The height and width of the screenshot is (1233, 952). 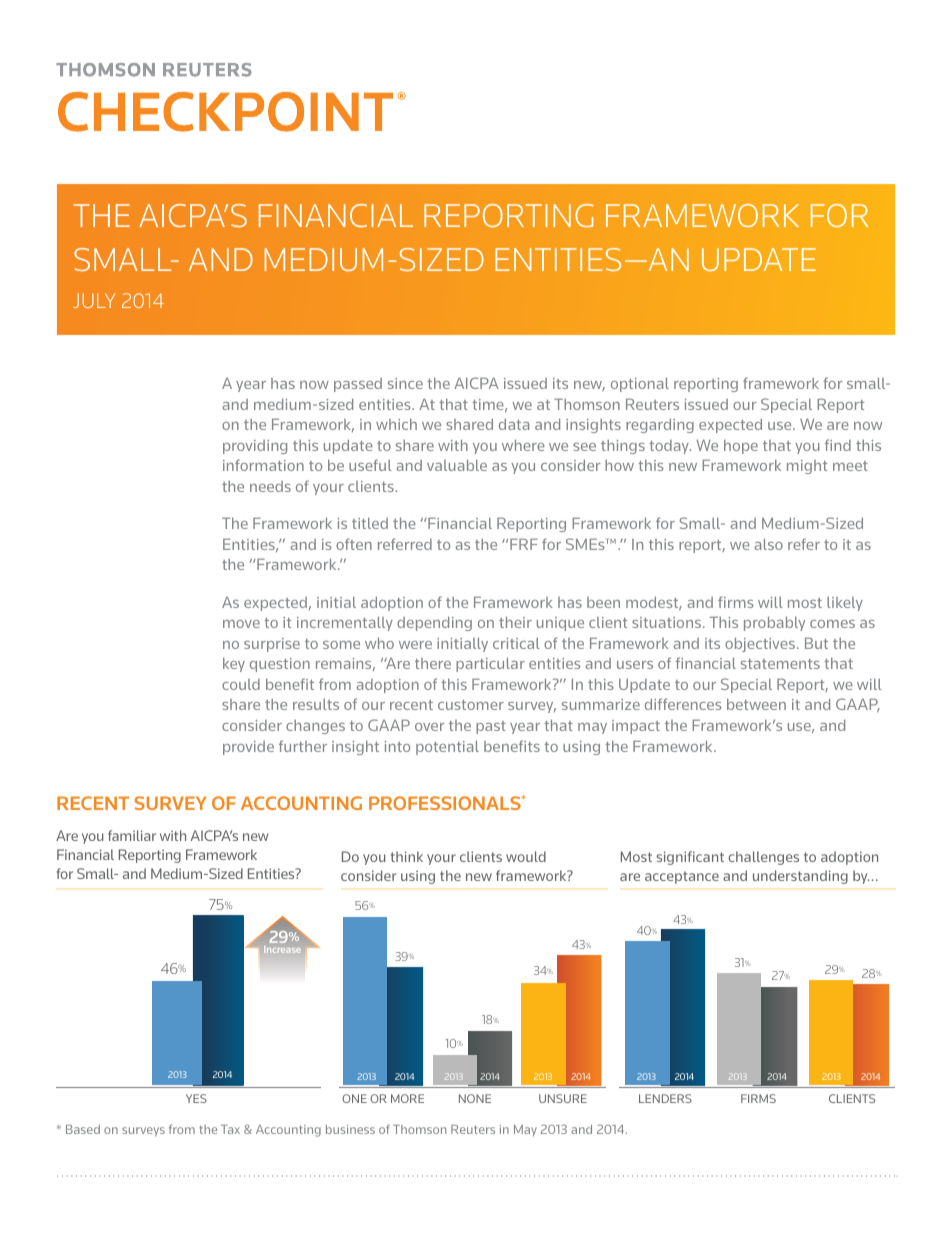 I want to click on challenges, so click(x=763, y=858).
